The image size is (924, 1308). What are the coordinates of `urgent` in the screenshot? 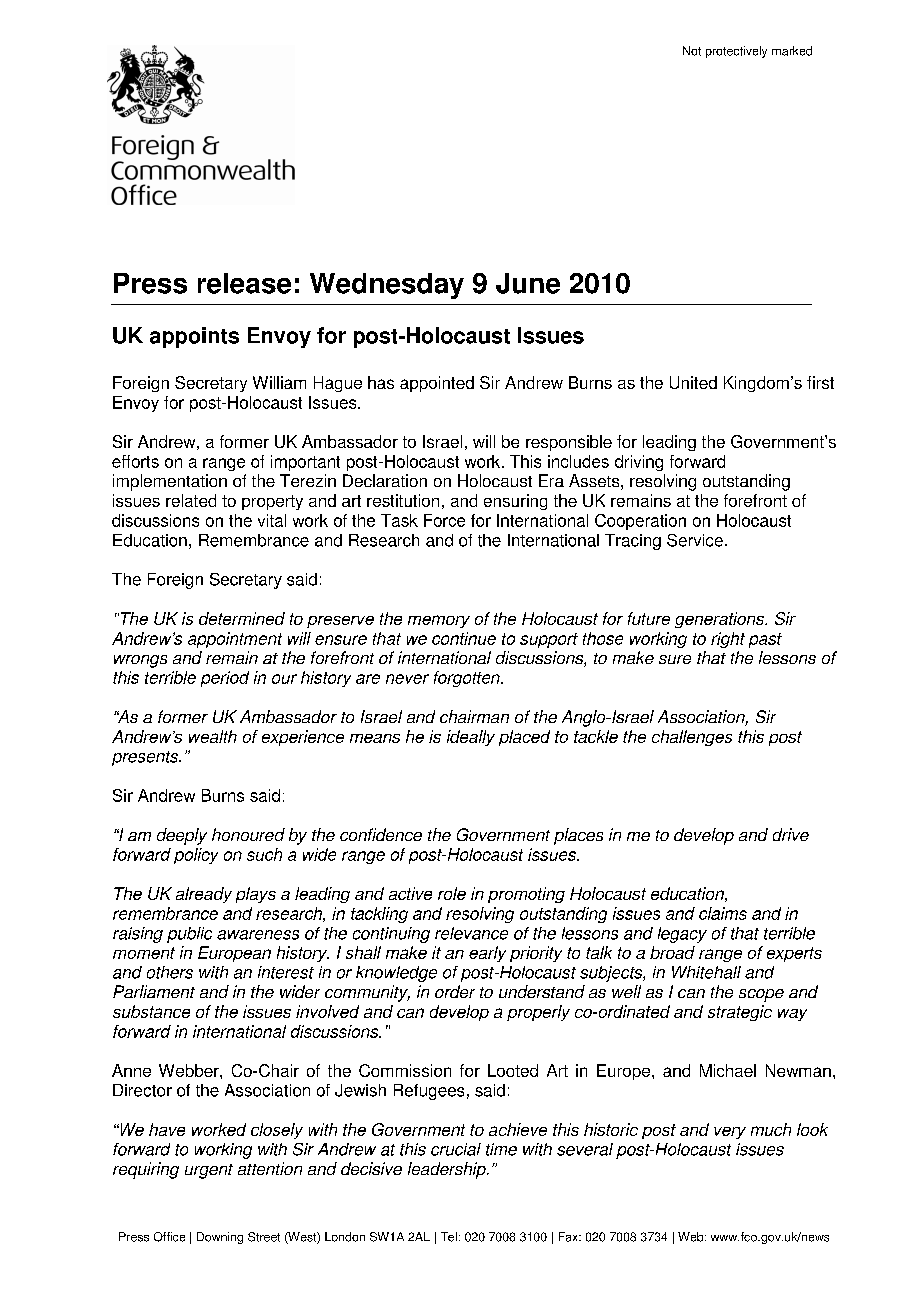 It's located at (209, 1171).
